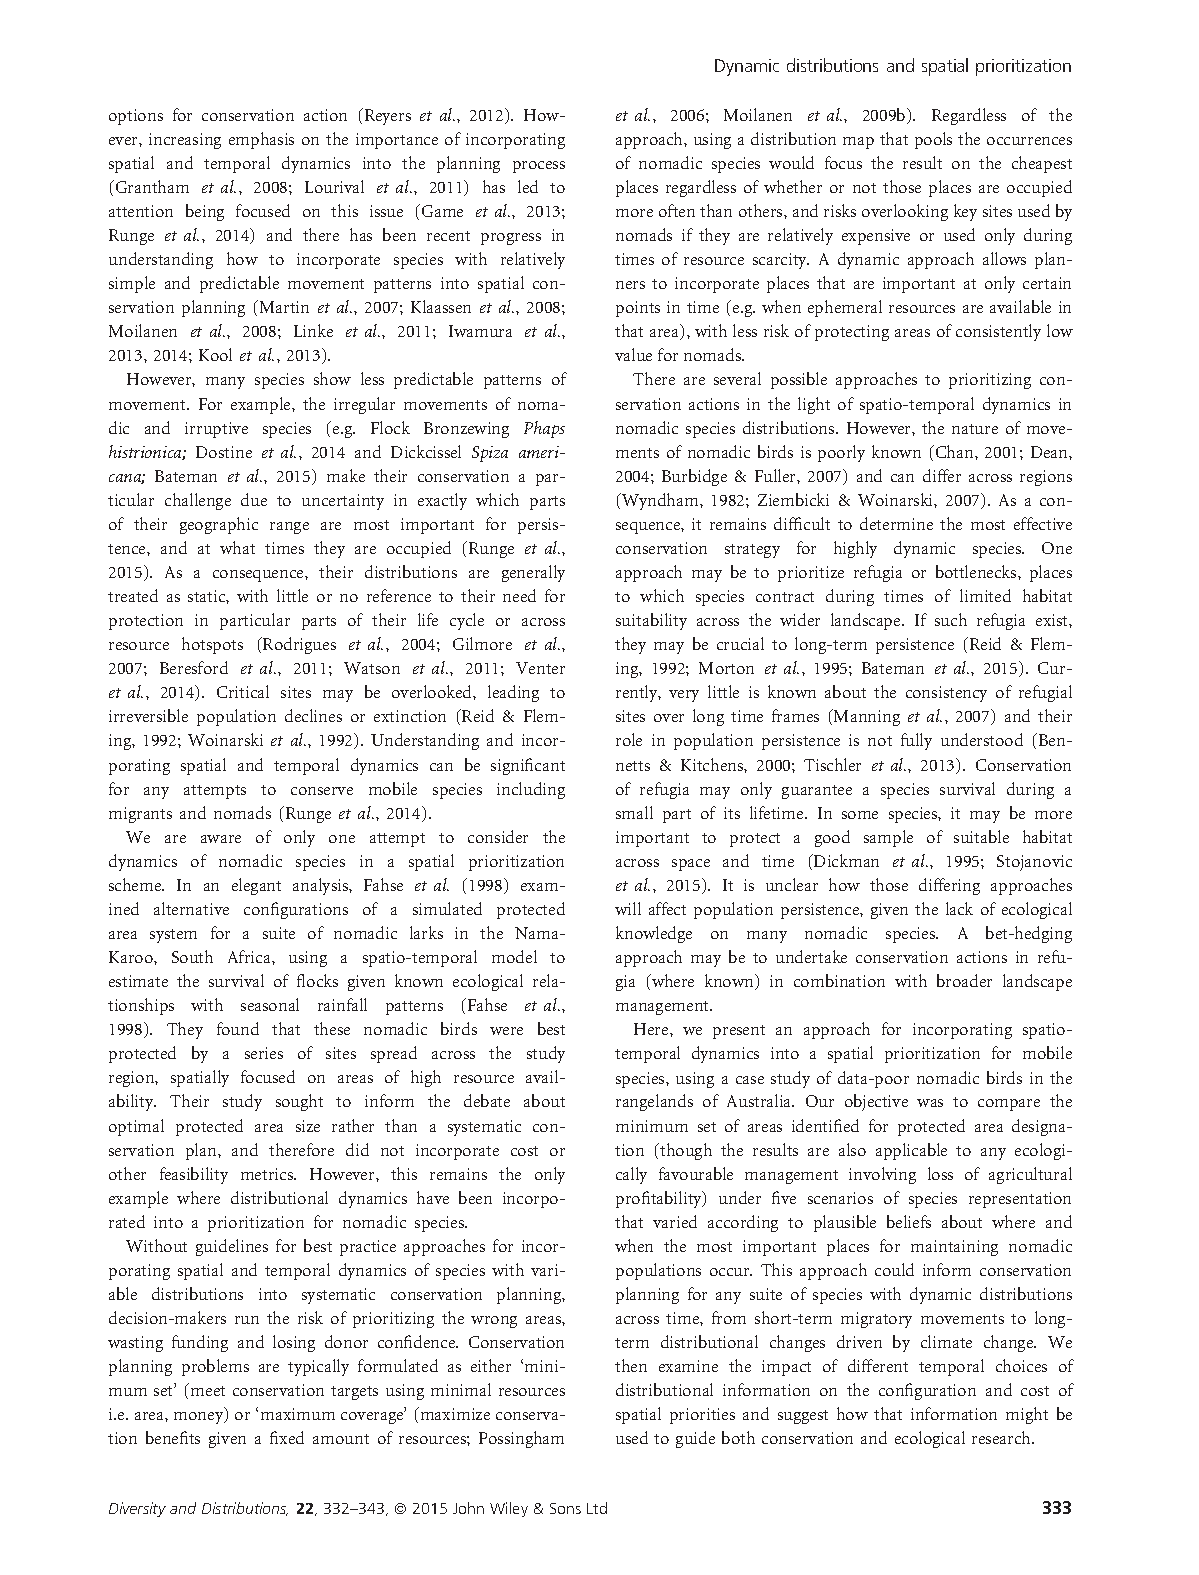  Describe the element at coordinates (205, 212) in the screenshot. I see `being` at that location.
